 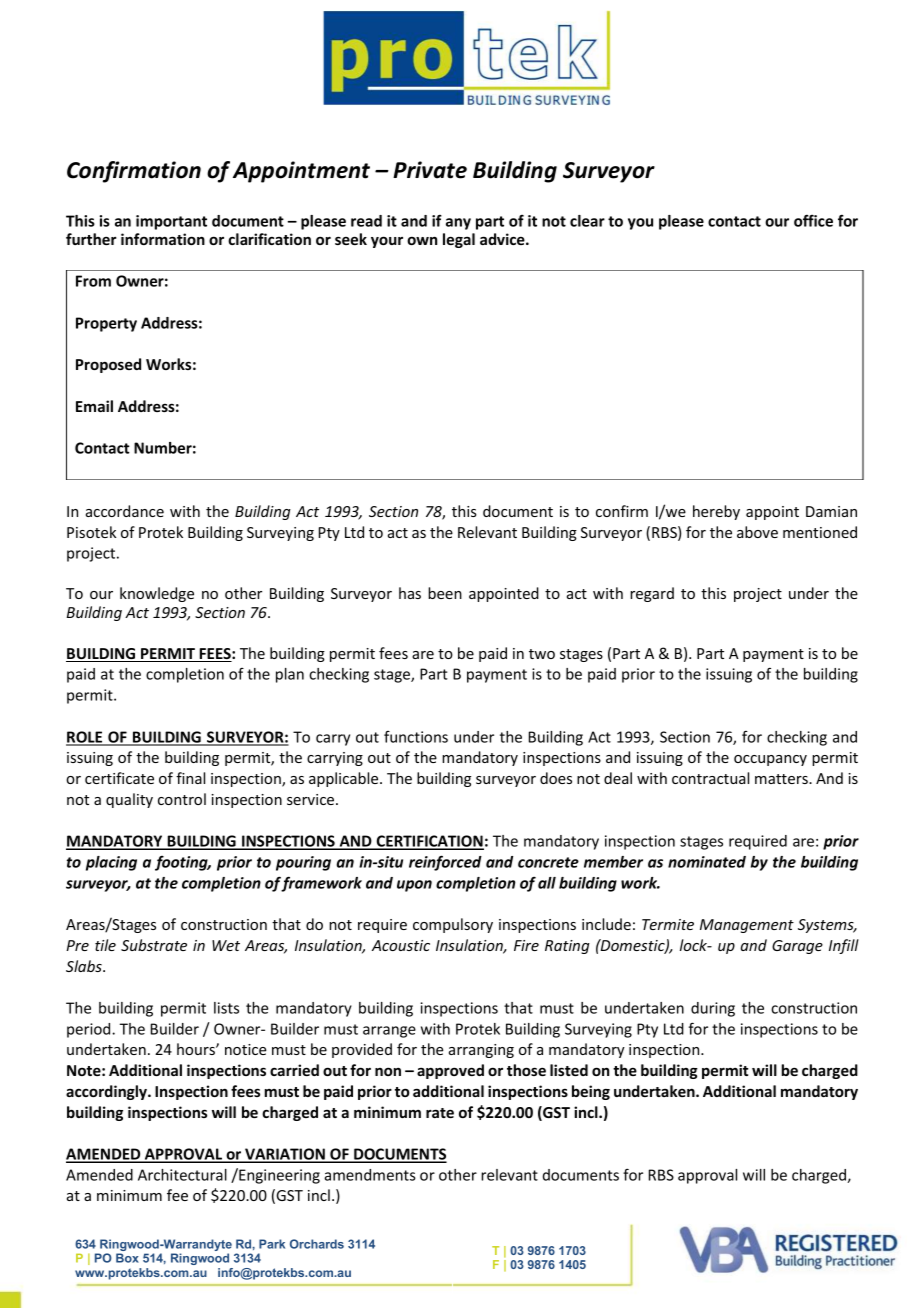 I want to click on ROLE, so click(x=85, y=738).
